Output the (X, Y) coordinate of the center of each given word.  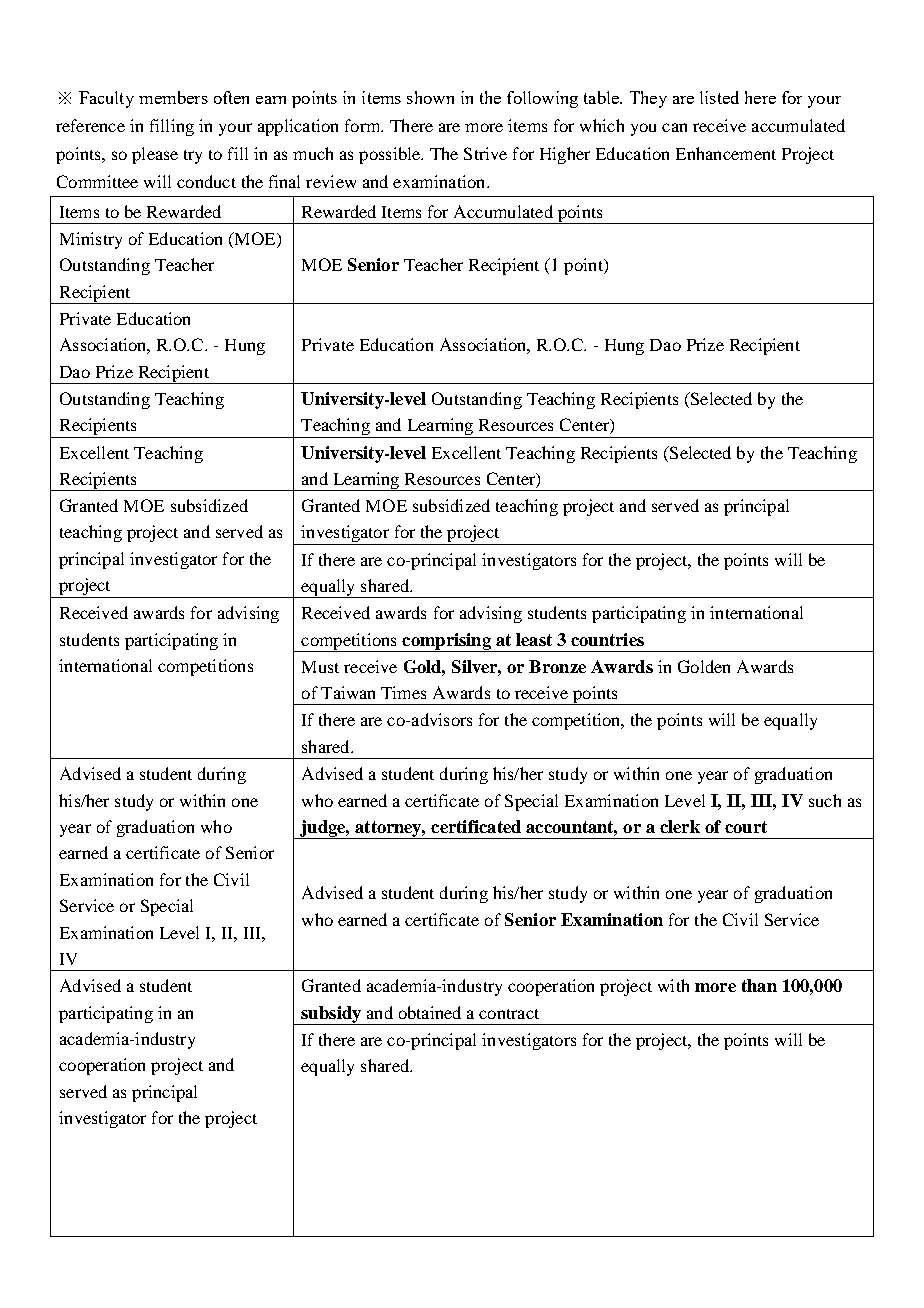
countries (607, 639)
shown (430, 97)
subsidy (331, 1015)
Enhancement (726, 153)
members (173, 97)
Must (320, 667)
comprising (446, 642)
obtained (430, 1012)
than (759, 985)
